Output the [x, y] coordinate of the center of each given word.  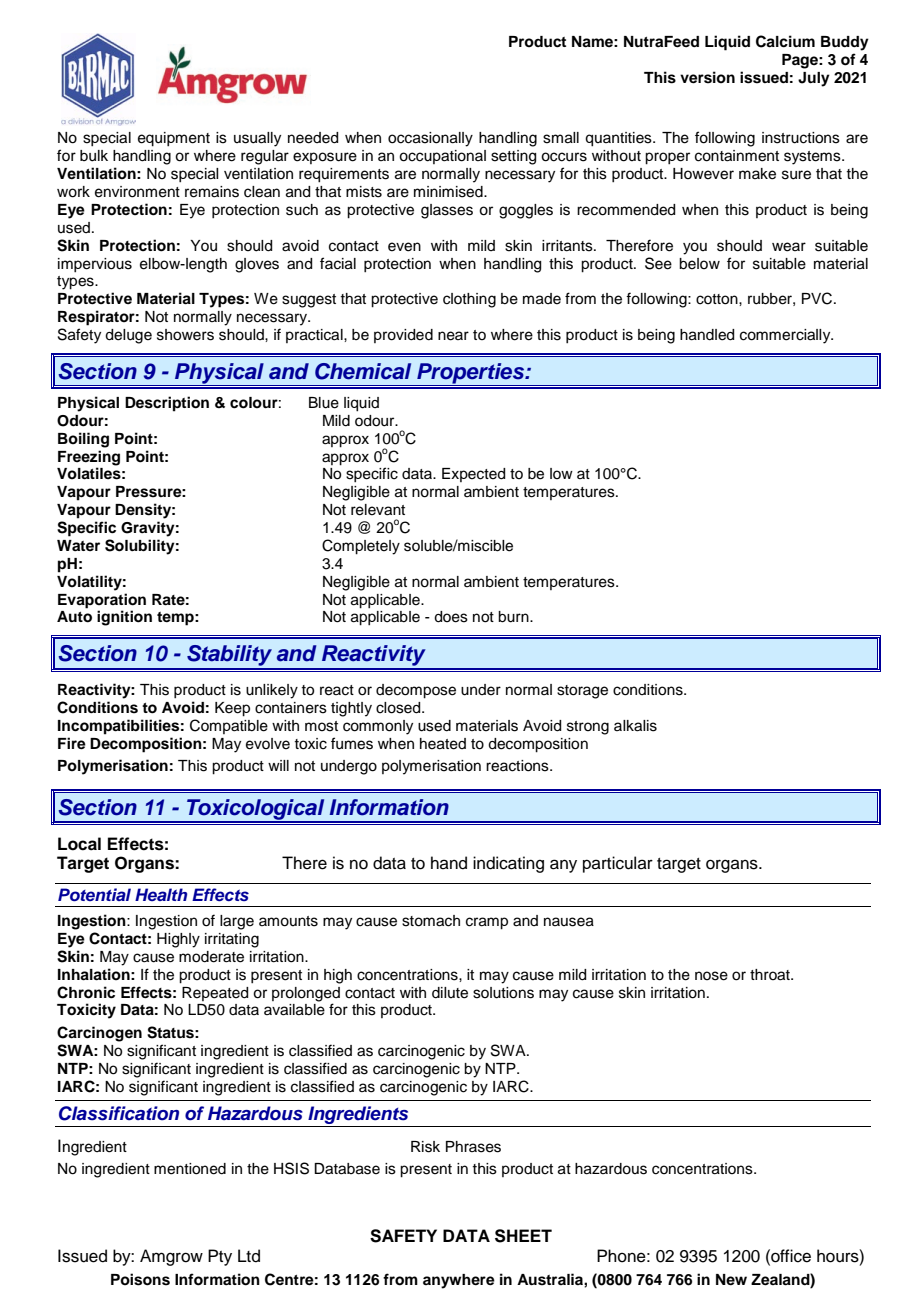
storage [582, 692]
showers [185, 335]
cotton [718, 299]
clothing [469, 300]
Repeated [215, 994]
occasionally [430, 139]
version [707, 77]
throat [771, 975]
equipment [174, 139]
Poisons [140, 1279]
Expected [473, 475]
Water [78, 545]
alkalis [635, 726]
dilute [450, 993]
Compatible [229, 726]
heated [443, 744]
